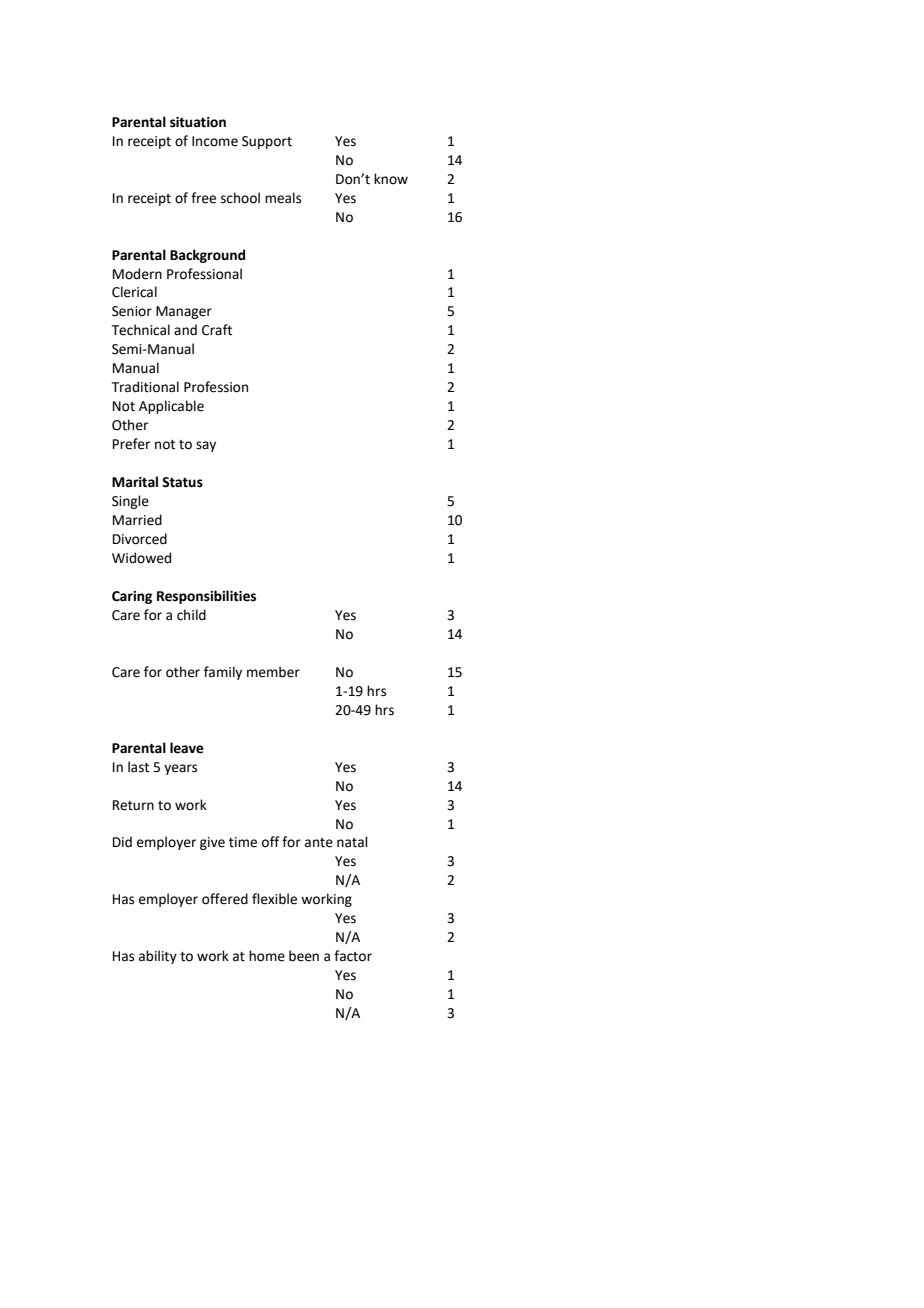 The image size is (924, 1308). Describe the element at coordinates (141, 330) in the screenshot. I see `Technical` at that location.
